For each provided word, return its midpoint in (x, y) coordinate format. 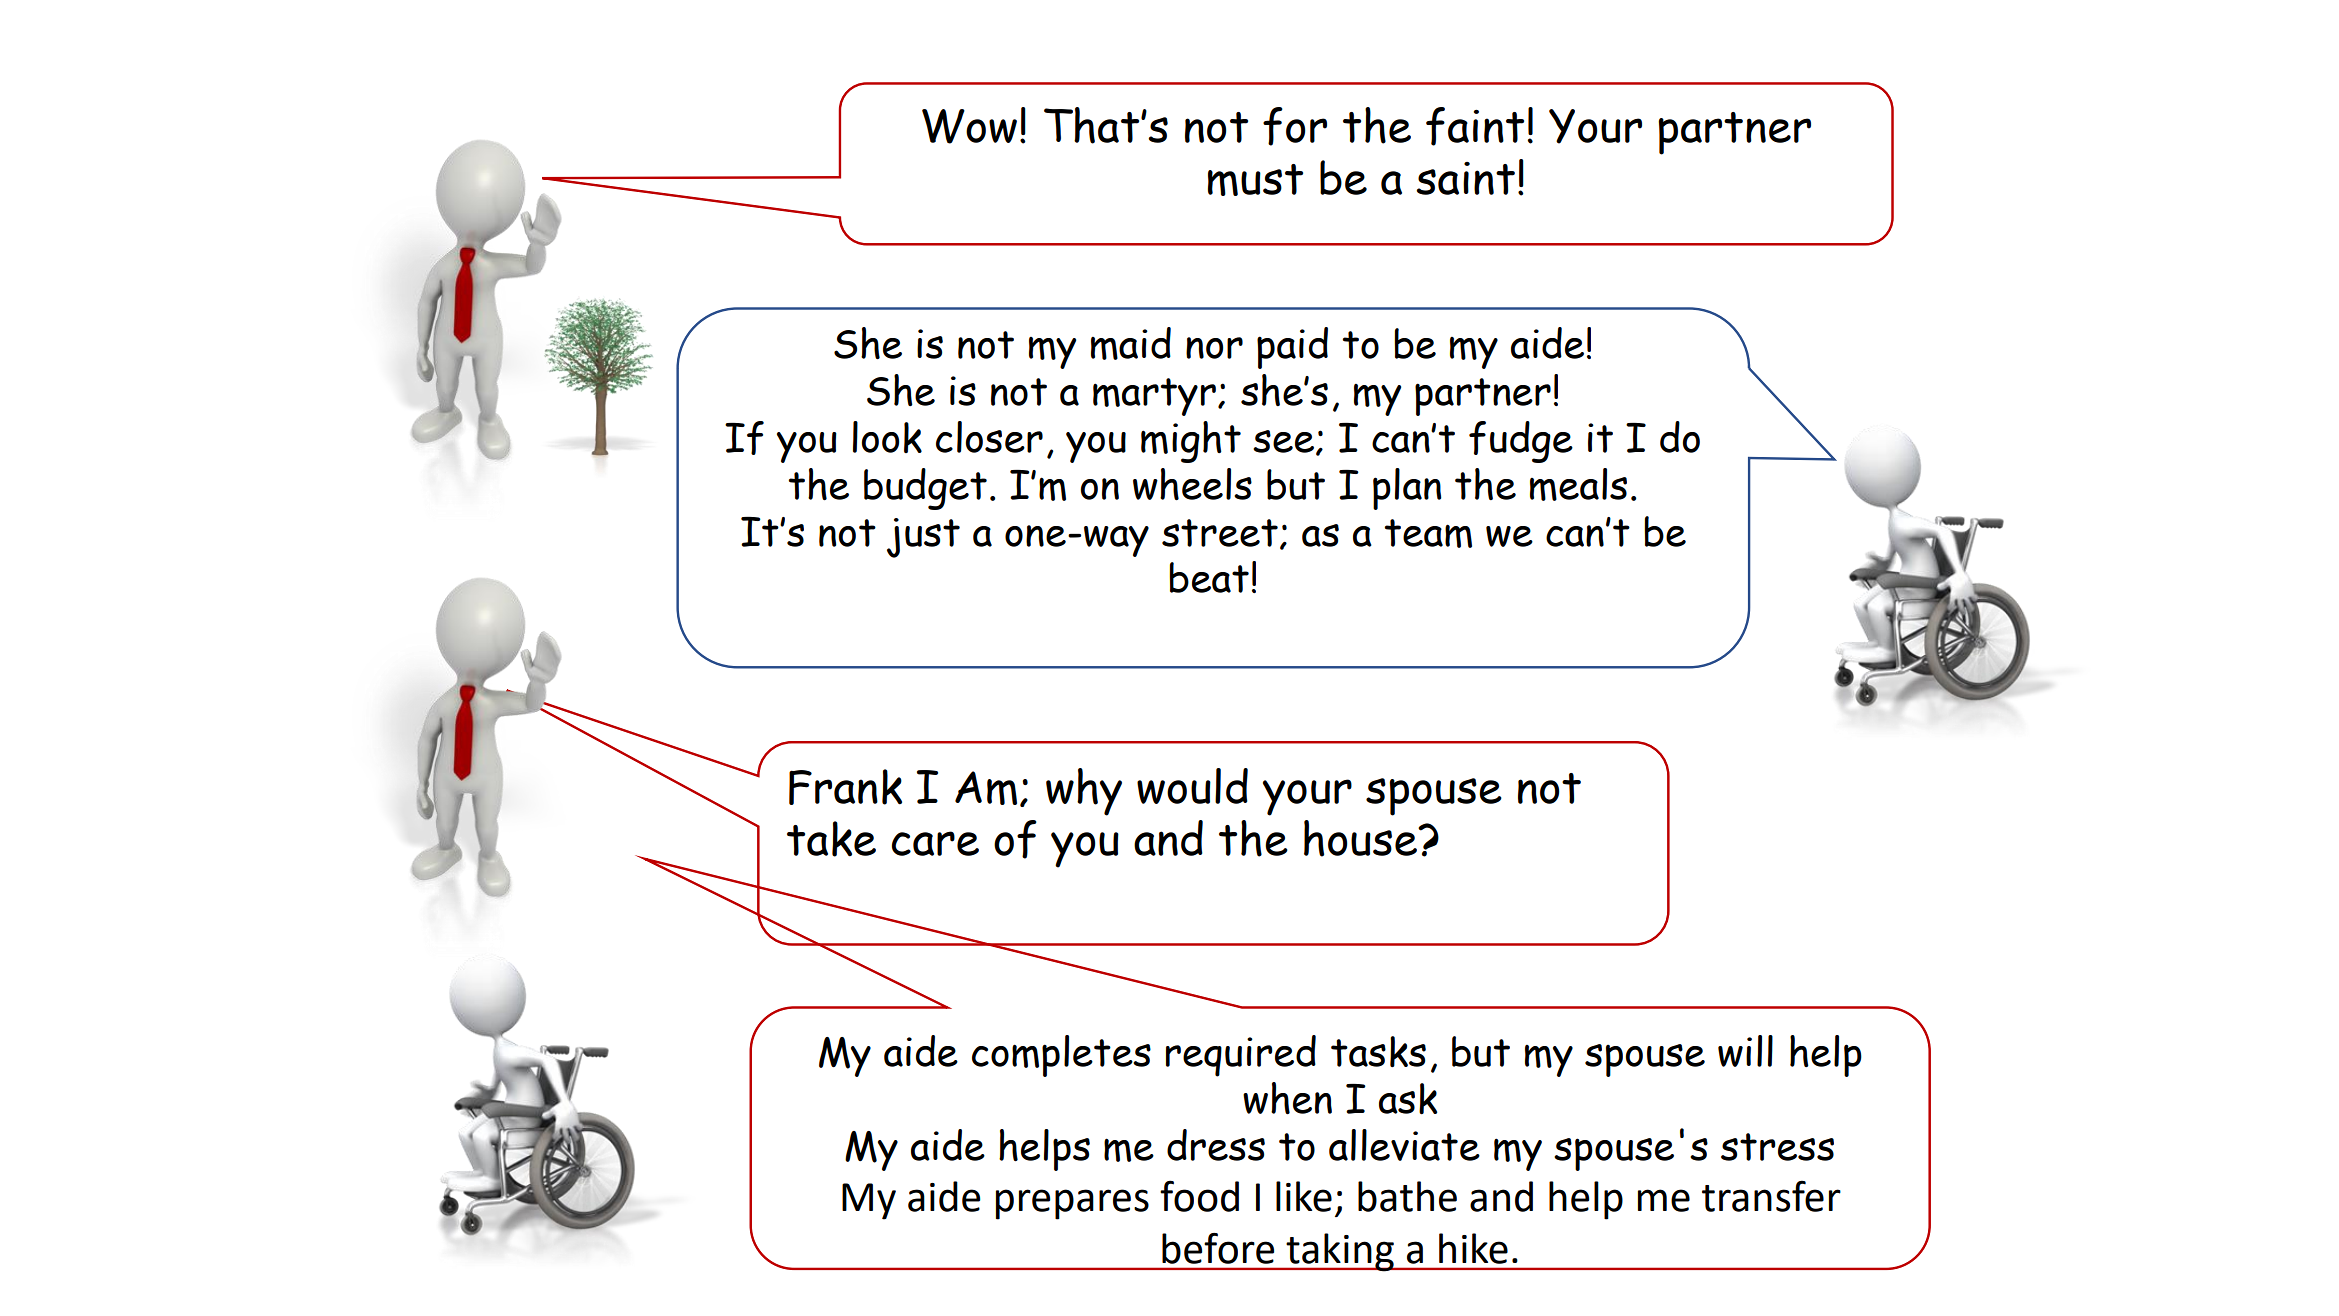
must (1255, 180)
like (1304, 1196)
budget (925, 489)
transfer (1771, 1196)
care (935, 843)
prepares (1072, 1204)
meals (1578, 484)
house (1361, 838)
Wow (969, 126)
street (1220, 533)
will (1745, 1051)
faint (1475, 126)
